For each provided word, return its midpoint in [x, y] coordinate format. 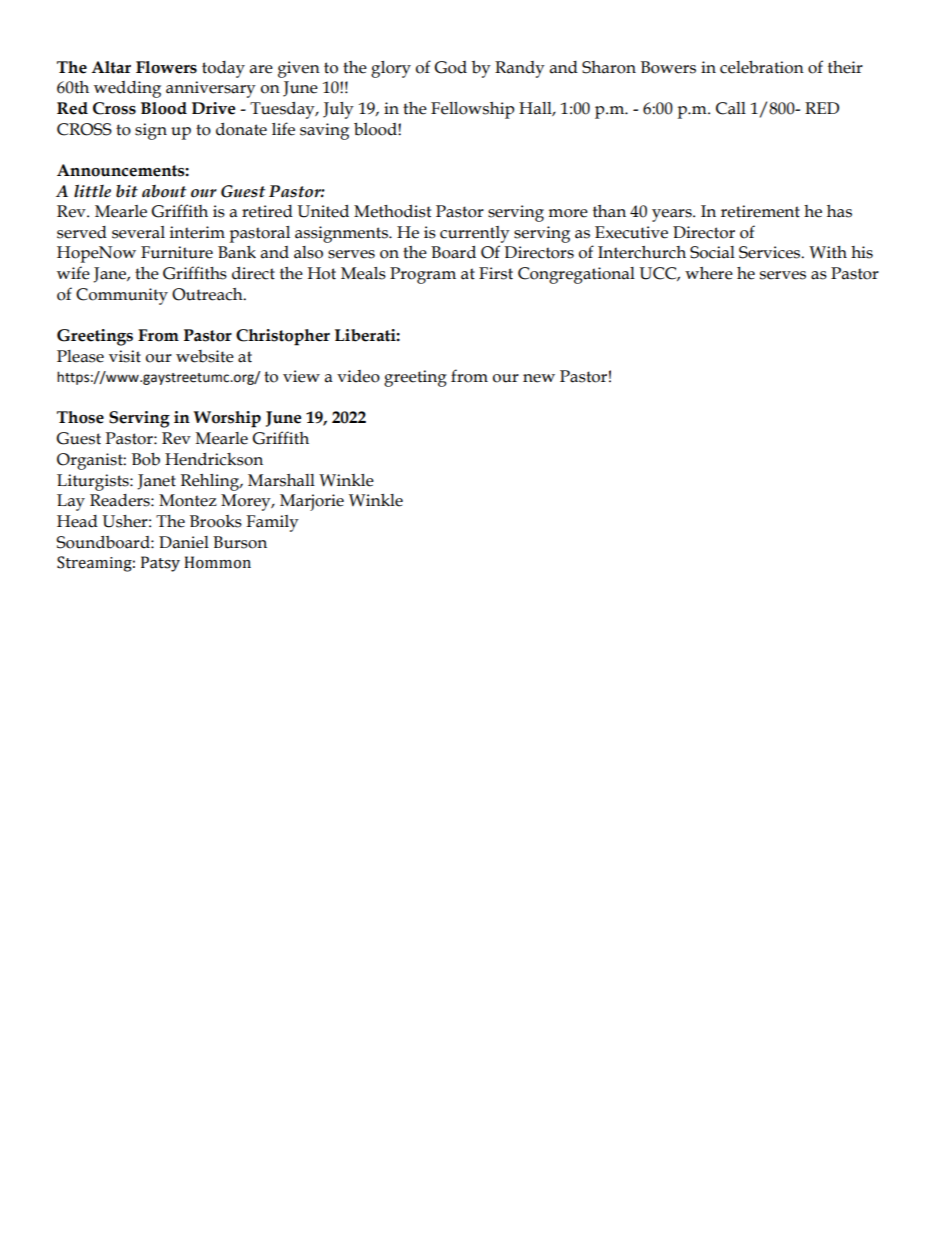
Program [423, 275]
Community [122, 296]
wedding [127, 89]
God [450, 67]
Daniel [184, 542]
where [709, 273]
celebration [762, 67]
